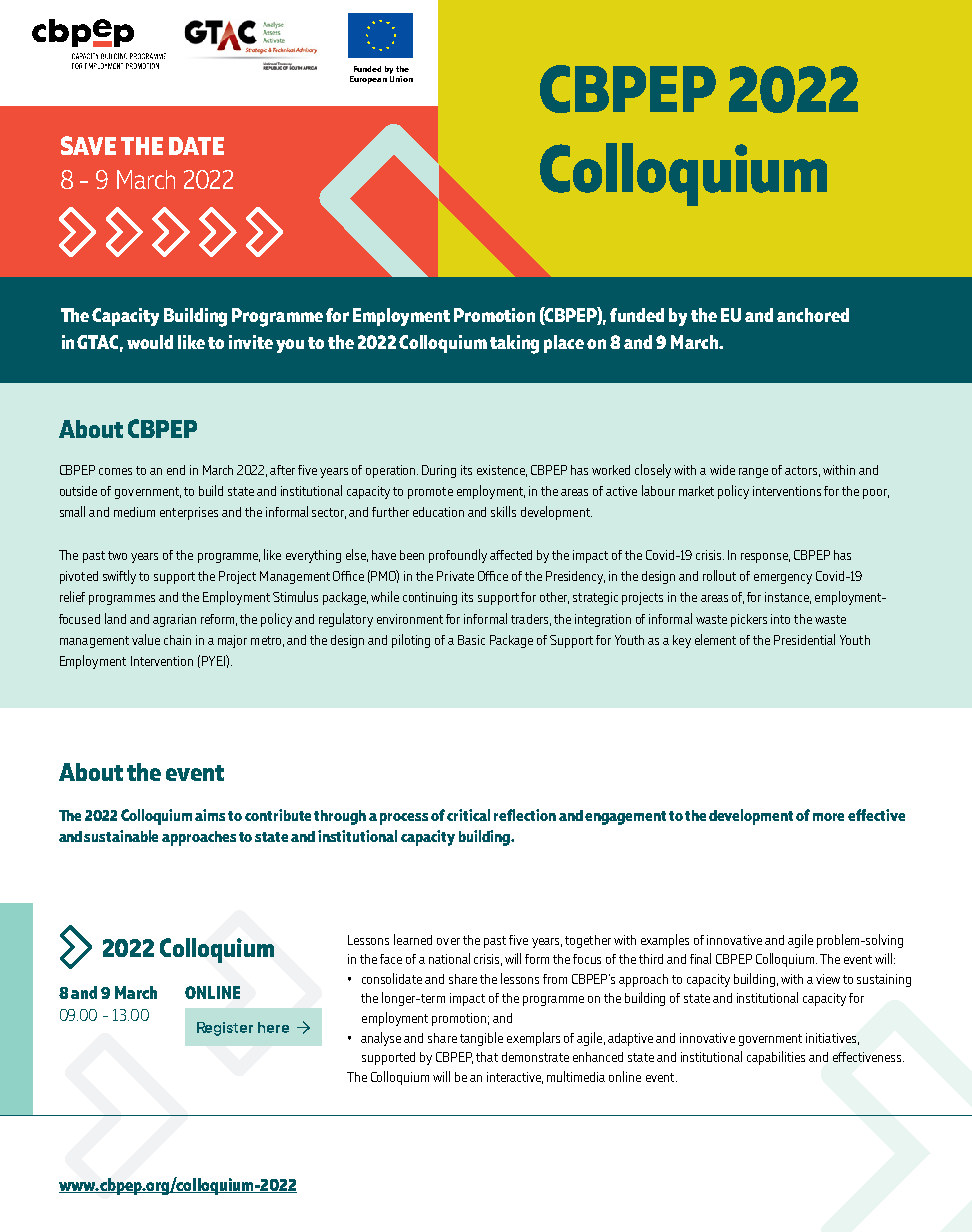 The image size is (972, 1232). Describe the element at coordinates (776, 1058) in the document. I see `capabilities` at that location.
